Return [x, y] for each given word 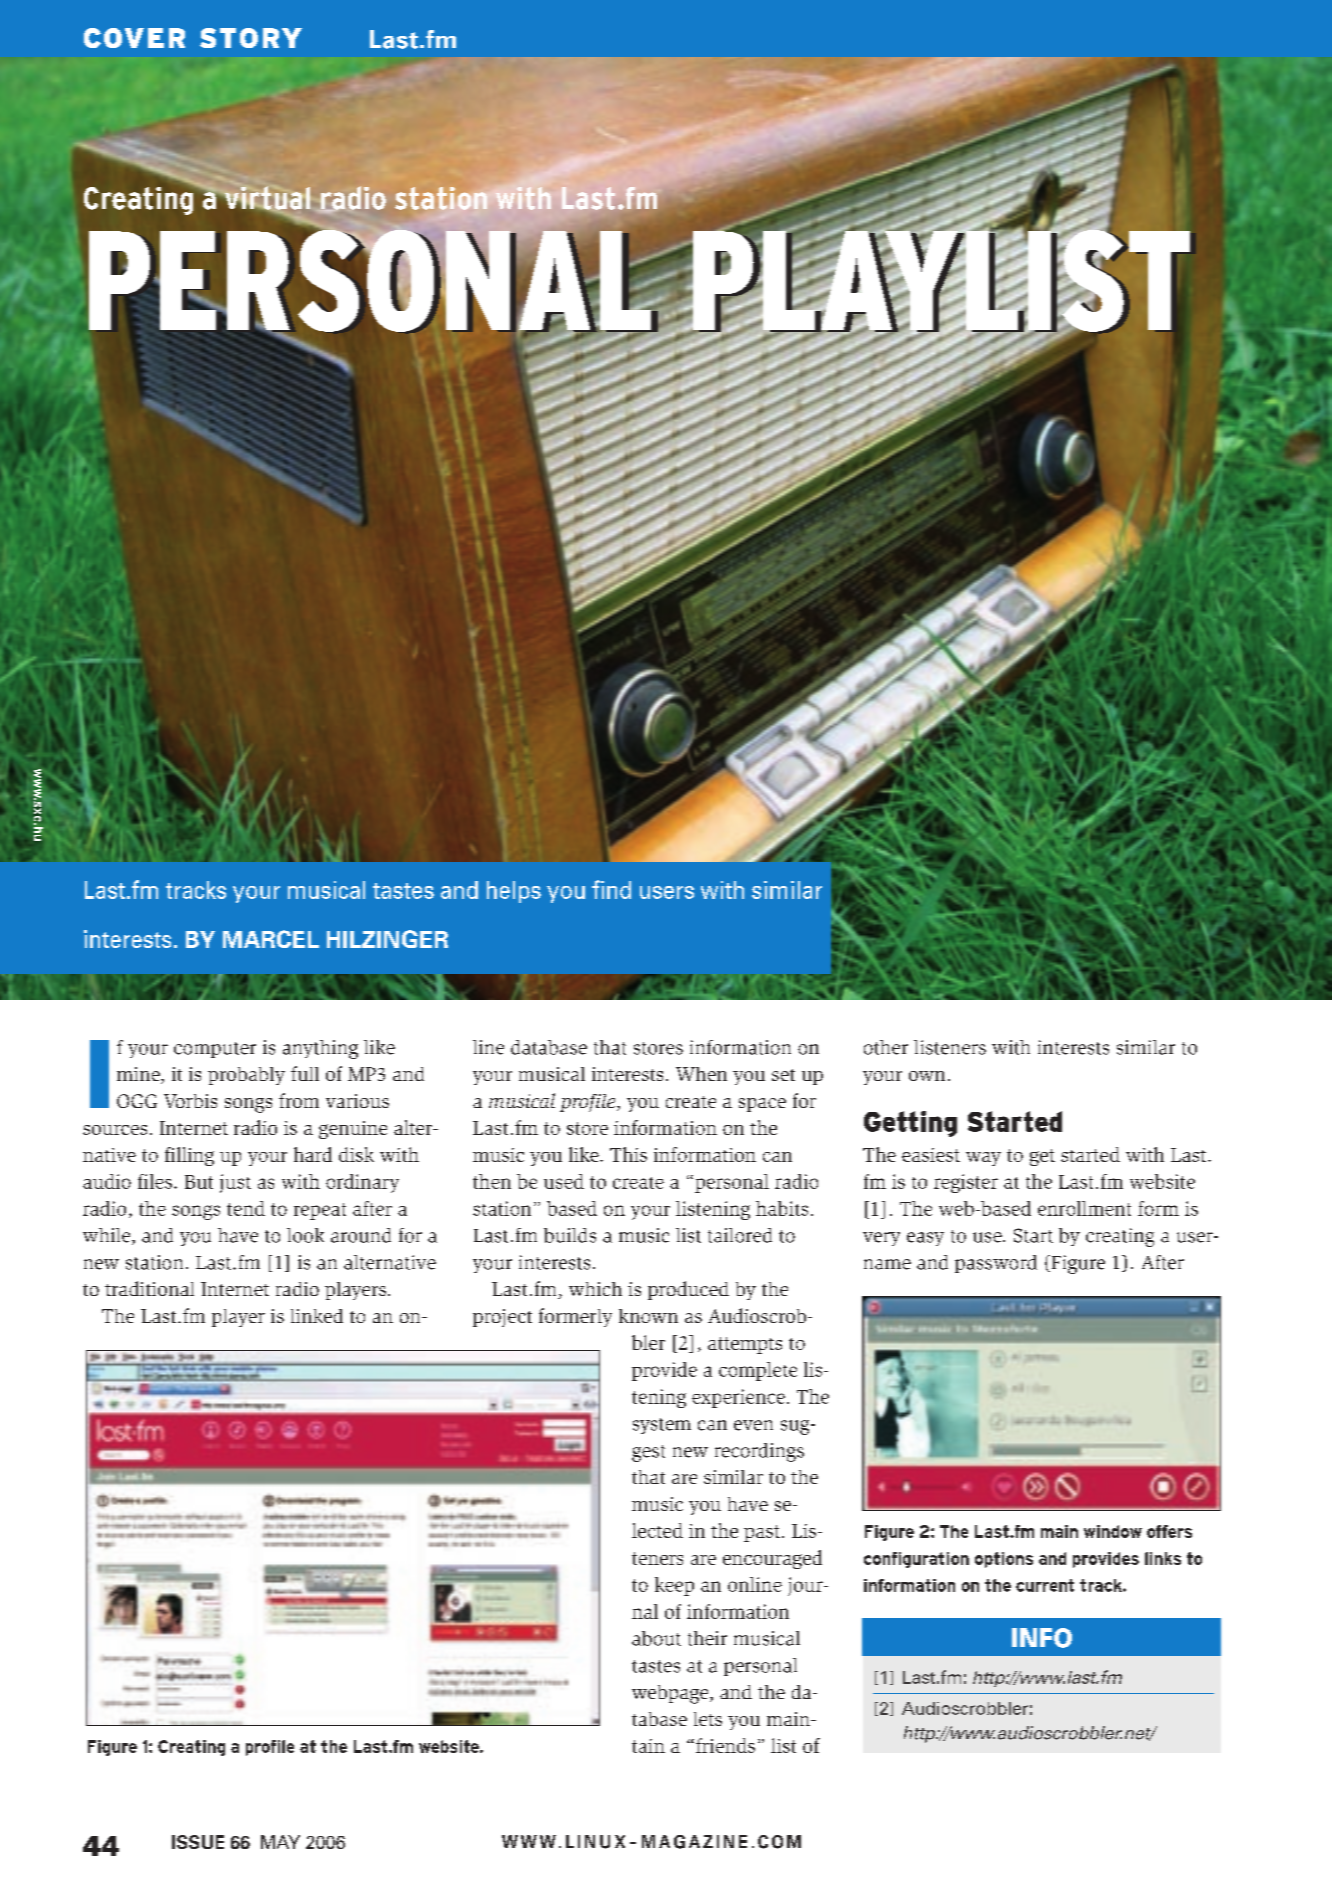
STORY [251, 38]
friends [725, 1745]
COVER [134, 38]
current [1045, 1585]
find [611, 889]
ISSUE [198, 1842]
